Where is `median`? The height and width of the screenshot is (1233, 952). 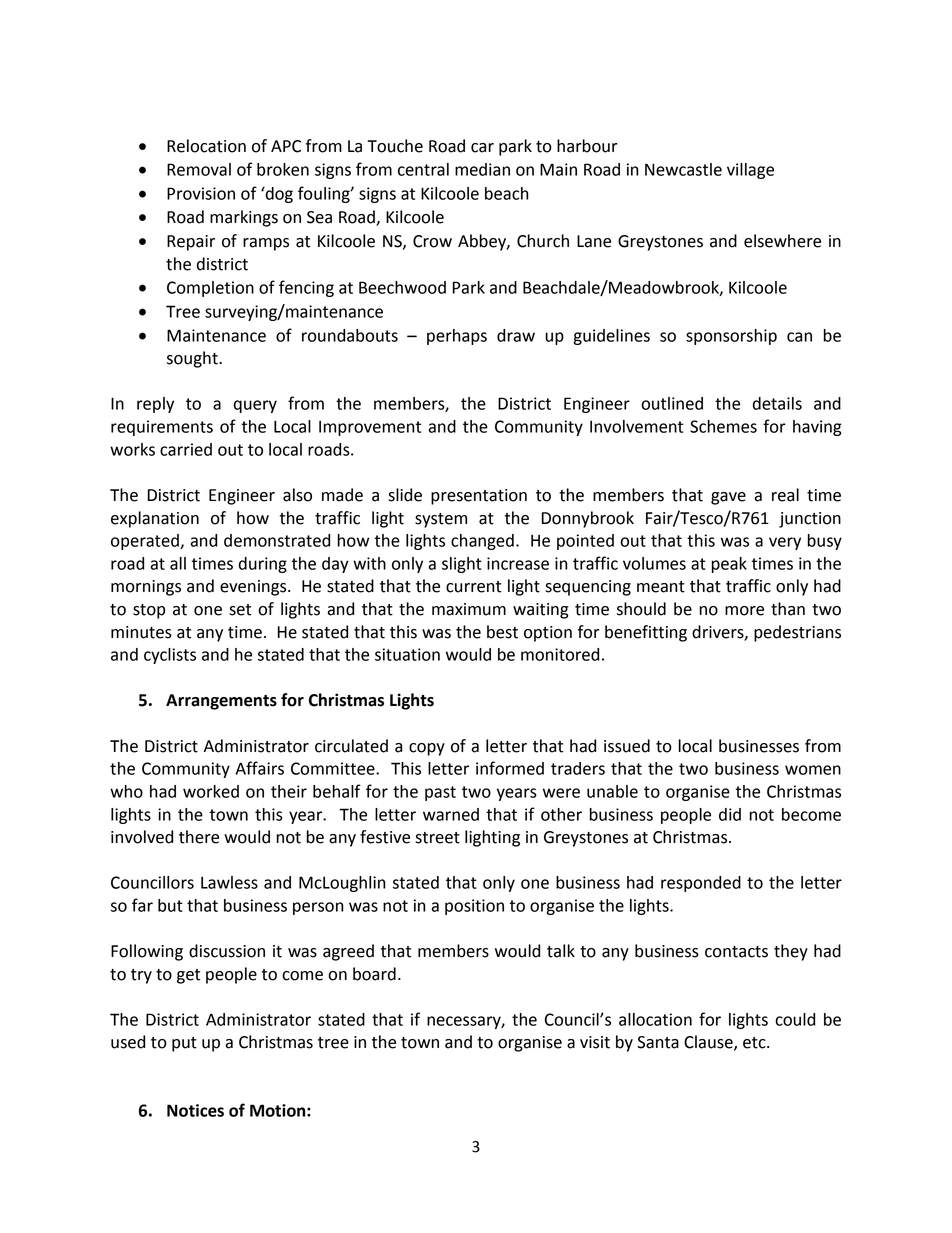
median is located at coordinates (482, 169).
